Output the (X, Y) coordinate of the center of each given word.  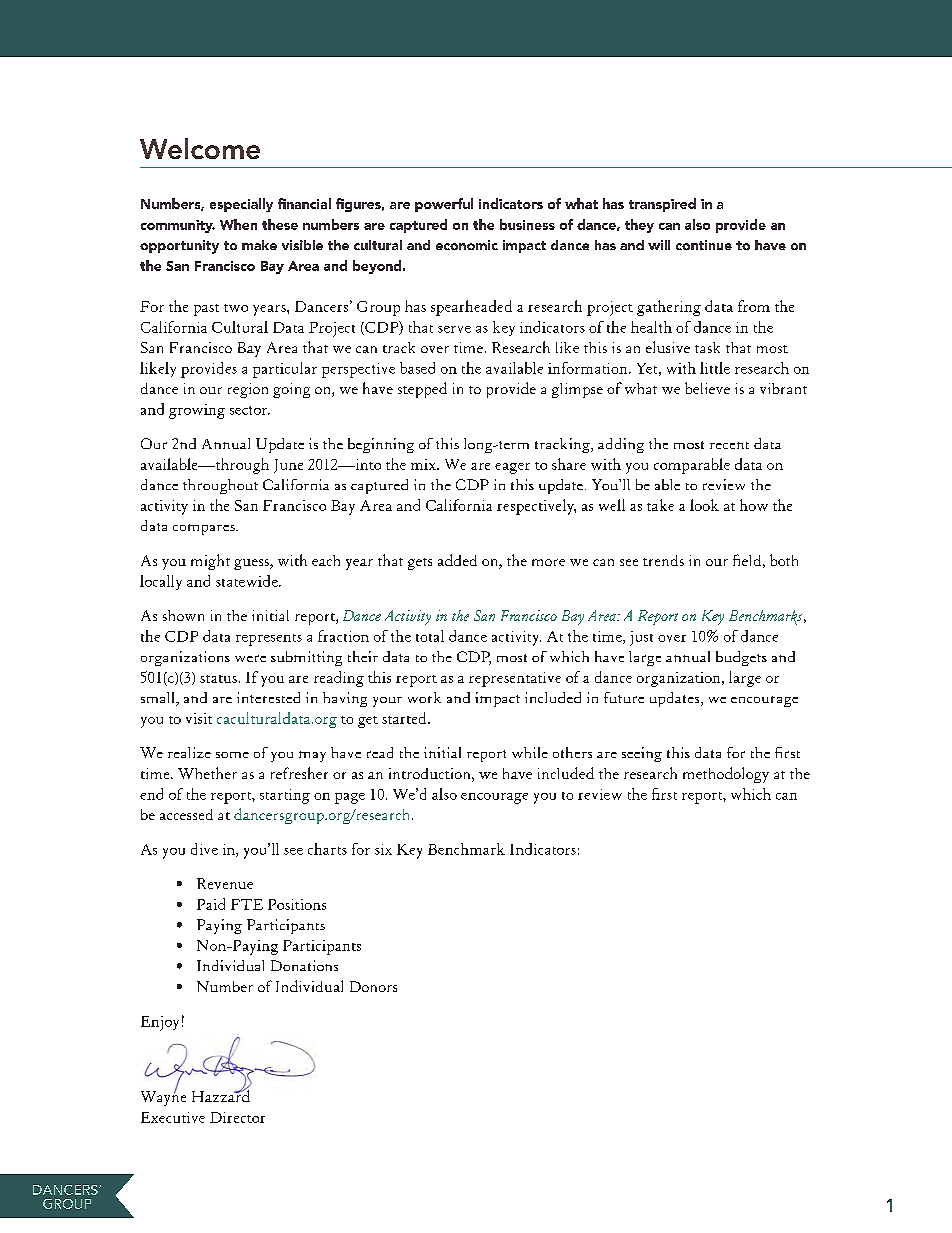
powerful (444, 205)
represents (269, 640)
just (641, 638)
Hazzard (221, 1095)
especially (241, 205)
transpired (662, 205)
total (430, 636)
